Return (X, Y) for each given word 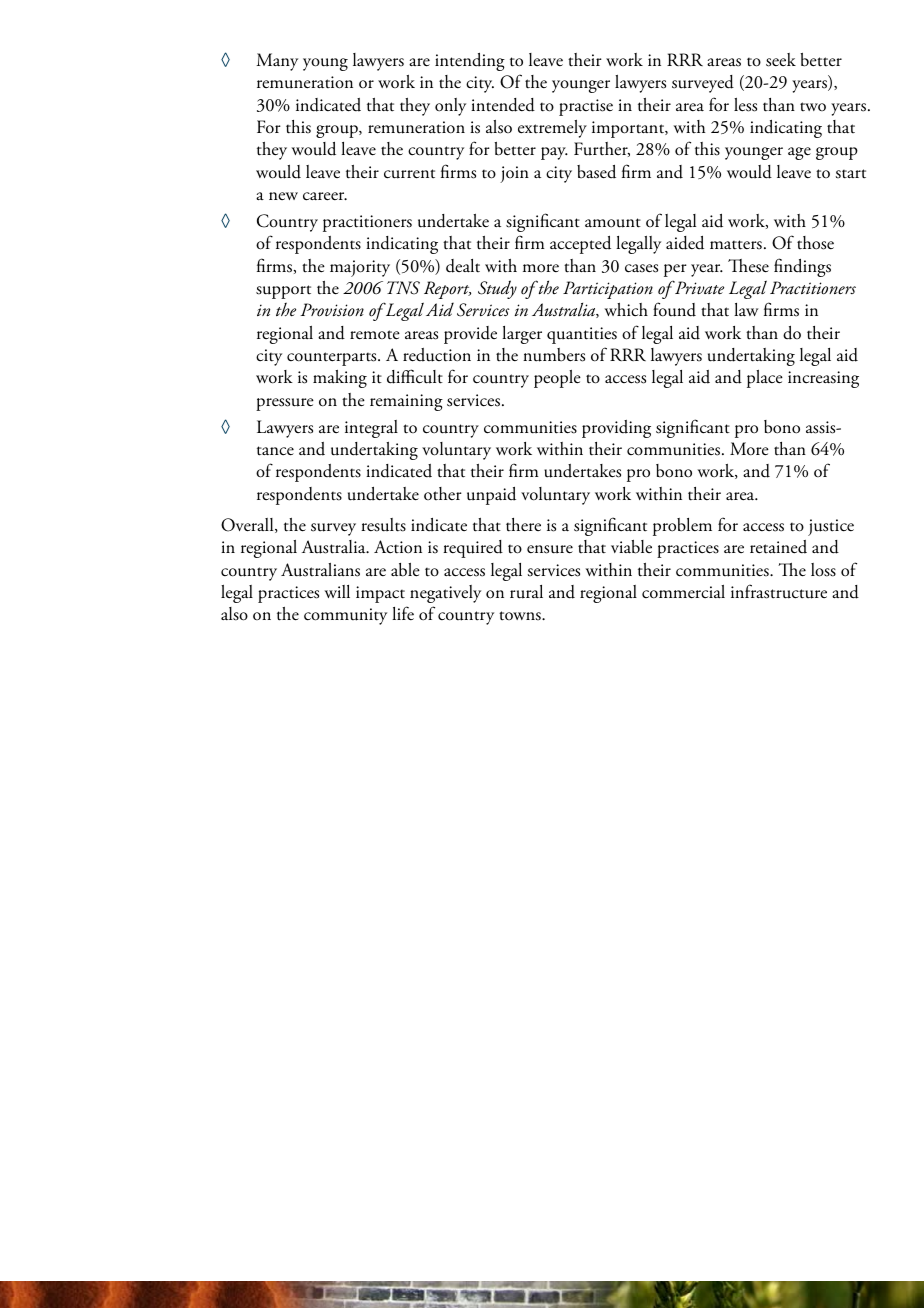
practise (586, 107)
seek (781, 60)
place (765, 379)
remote (375, 335)
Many (277, 62)
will (337, 591)
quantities (582, 335)
